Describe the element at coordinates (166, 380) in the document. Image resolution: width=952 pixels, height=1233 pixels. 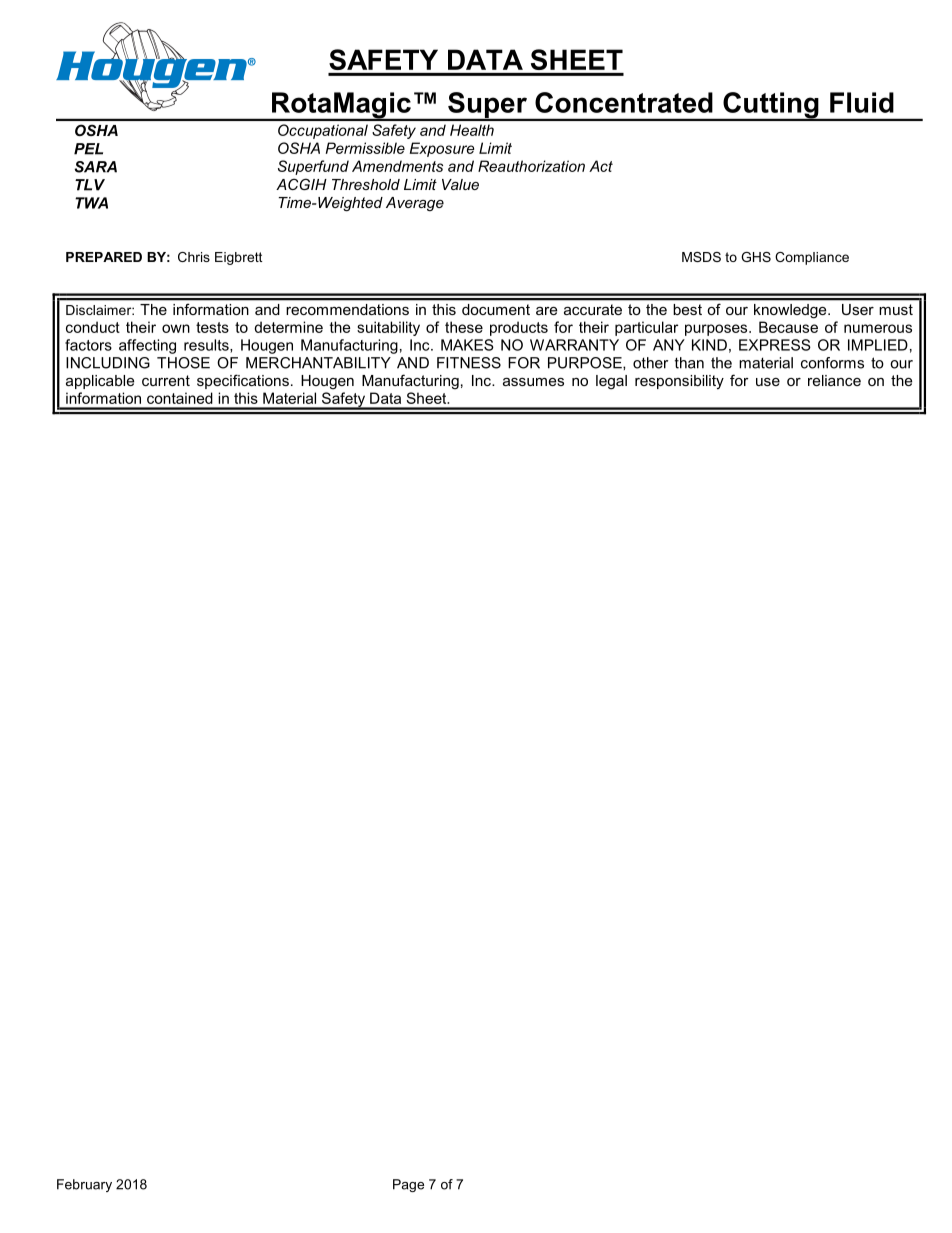
I see `current` at that location.
